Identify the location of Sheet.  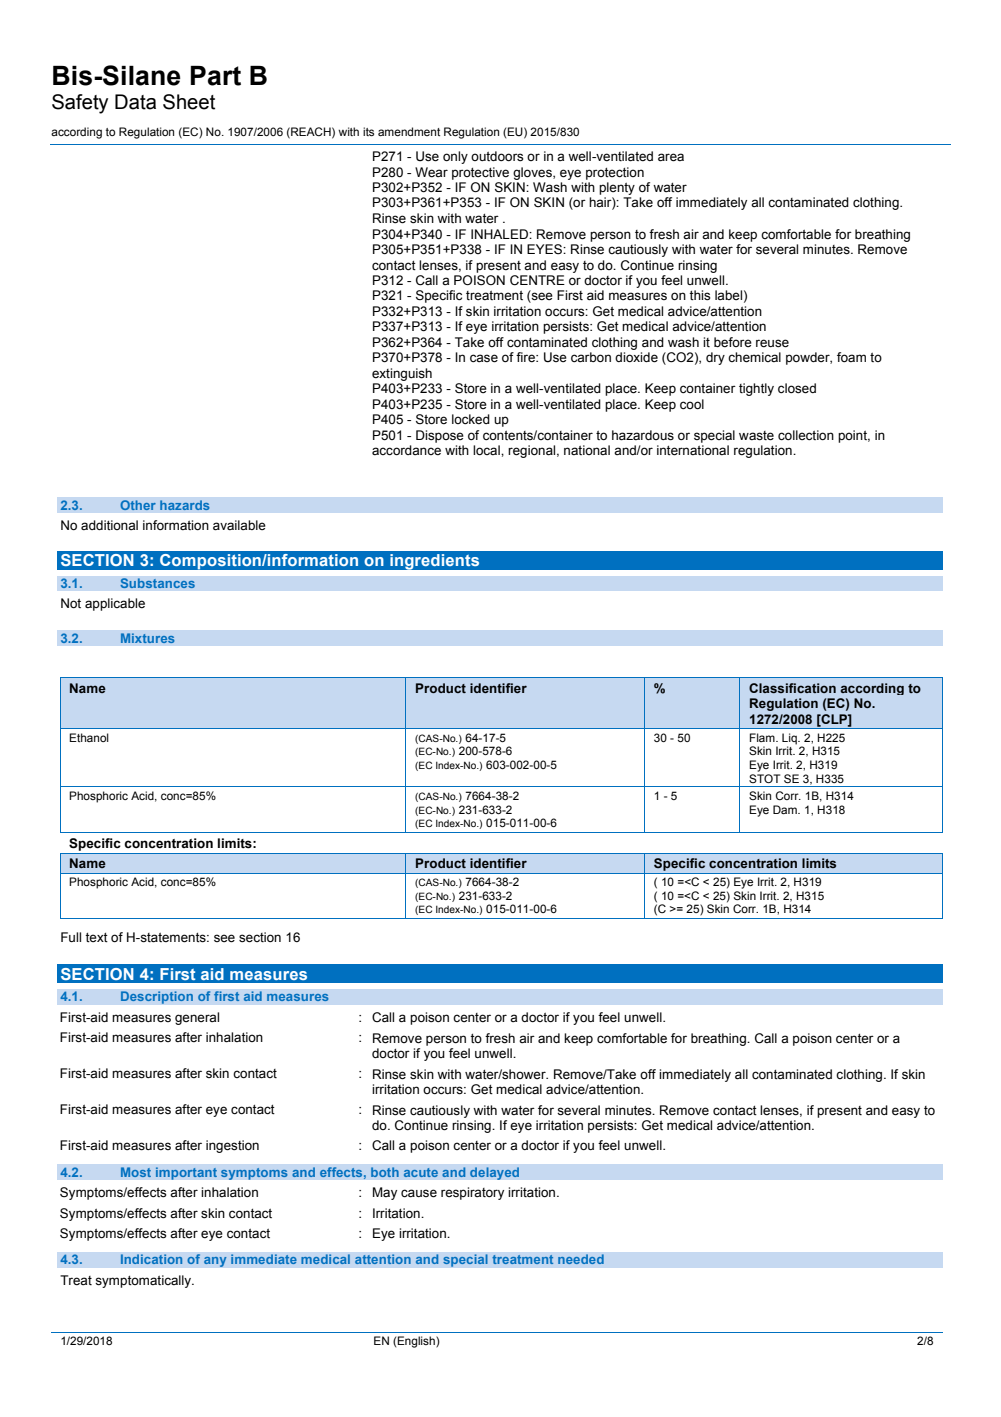
(189, 102).
